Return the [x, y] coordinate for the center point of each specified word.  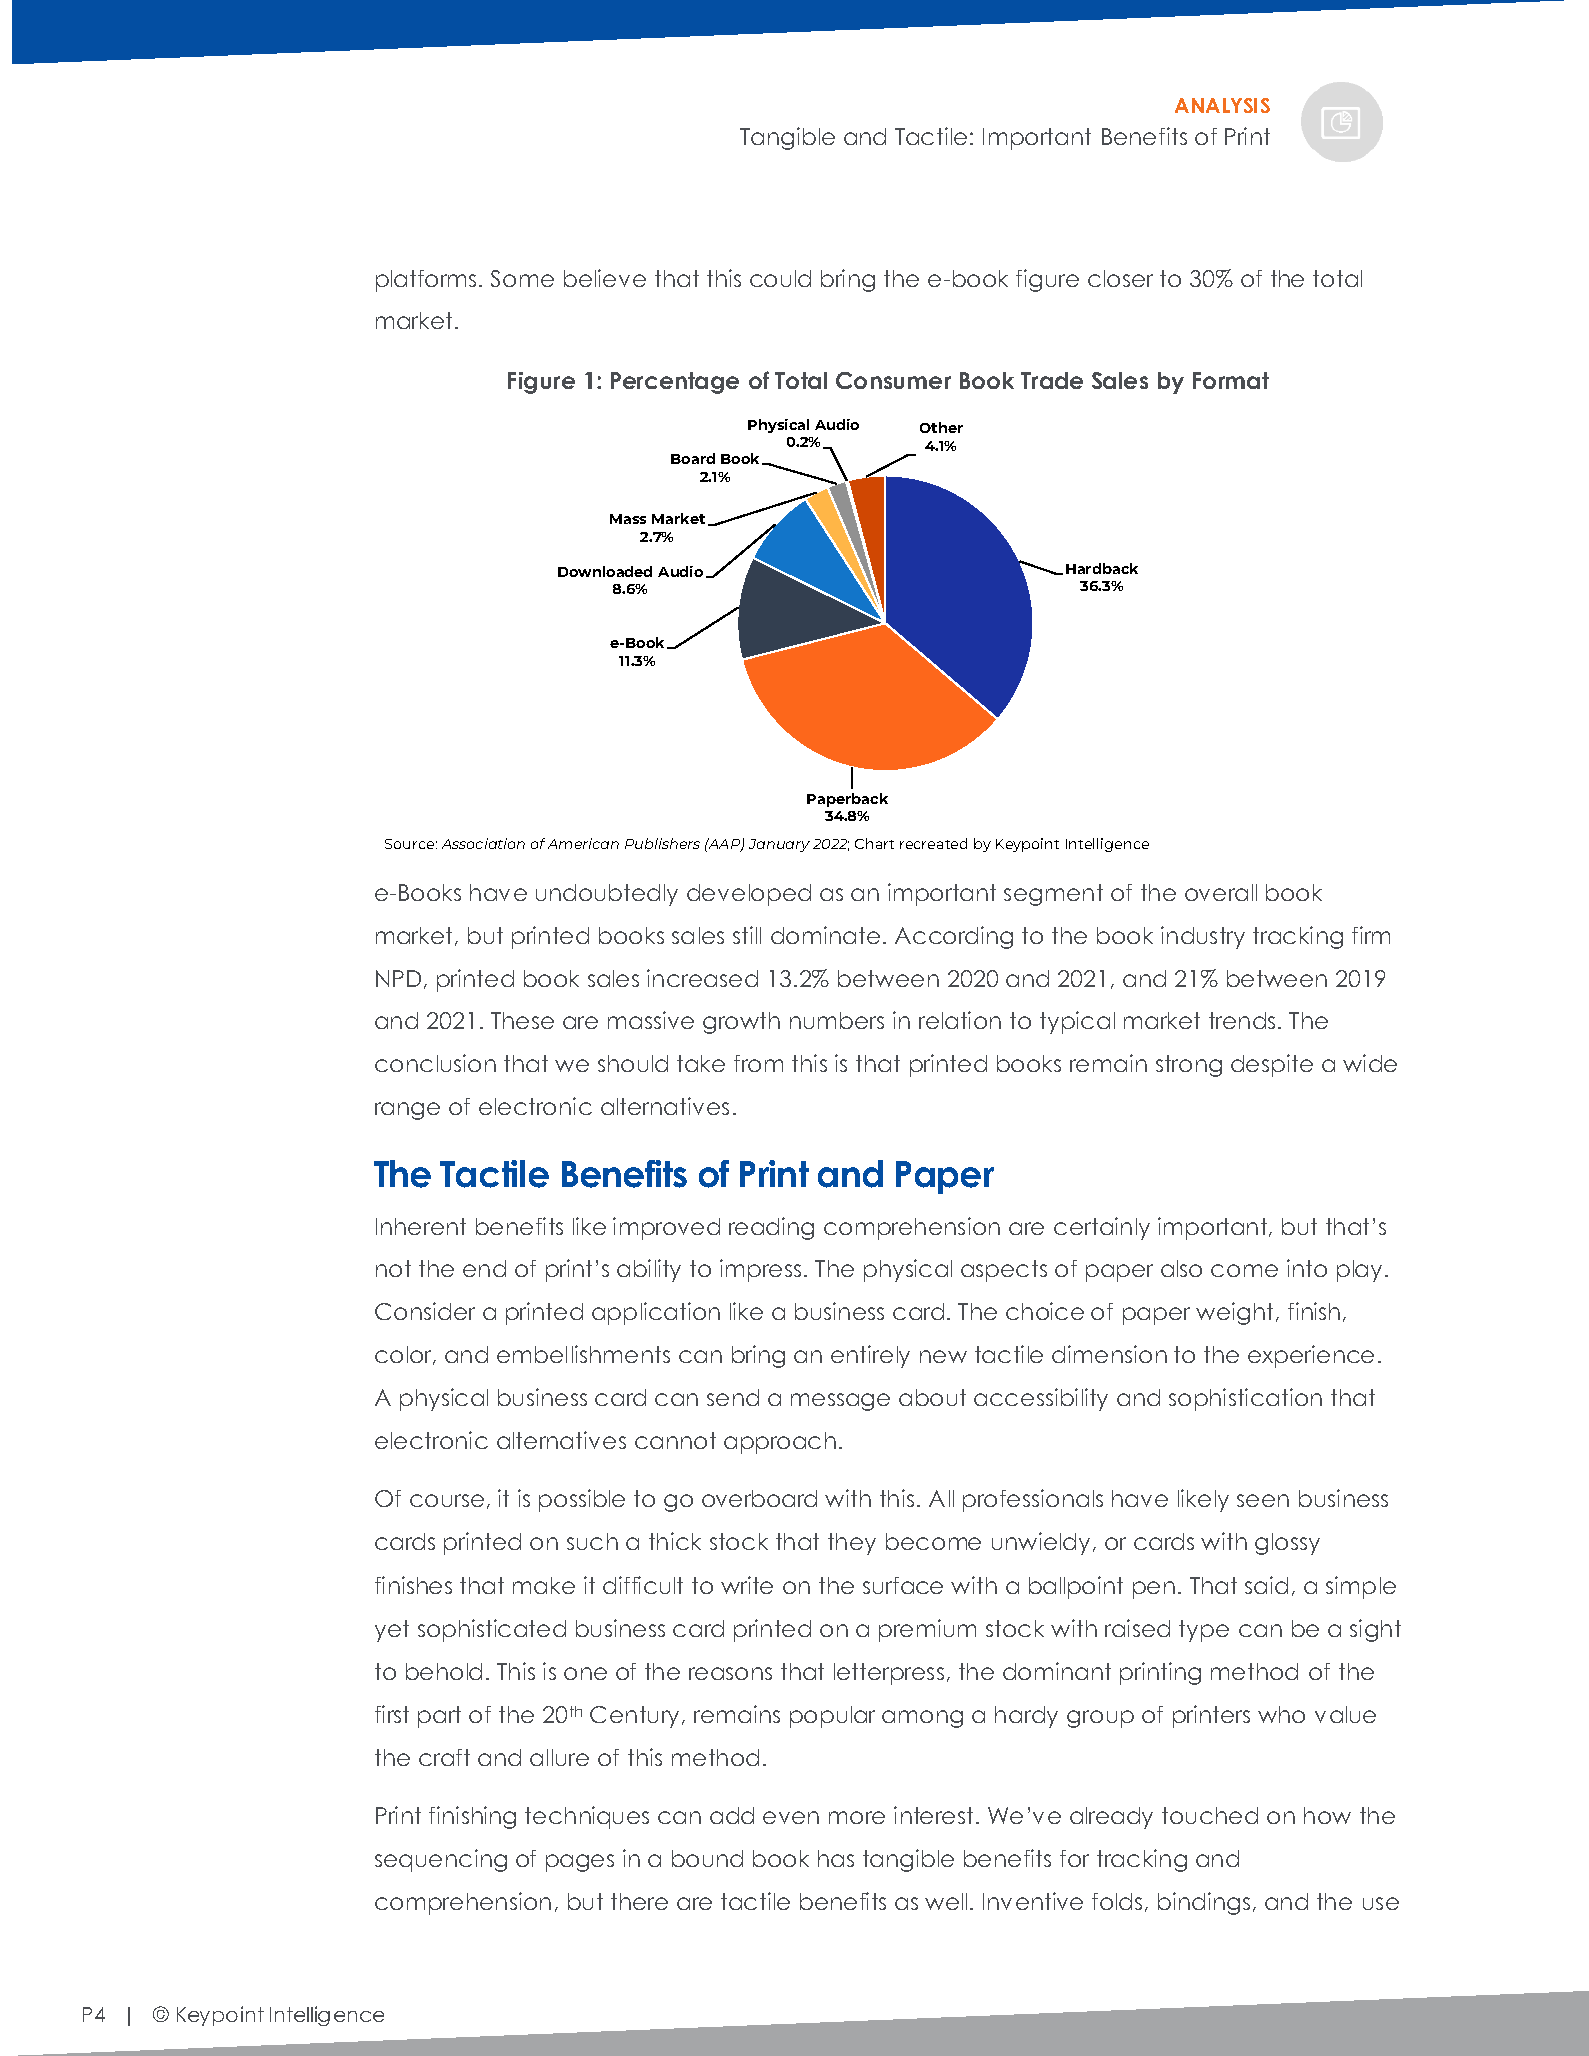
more [857, 1817]
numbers [837, 1020]
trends [1242, 1020]
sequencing [441, 1860]
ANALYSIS [1222, 105]
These [522, 1020]
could [780, 278]
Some [522, 278]
